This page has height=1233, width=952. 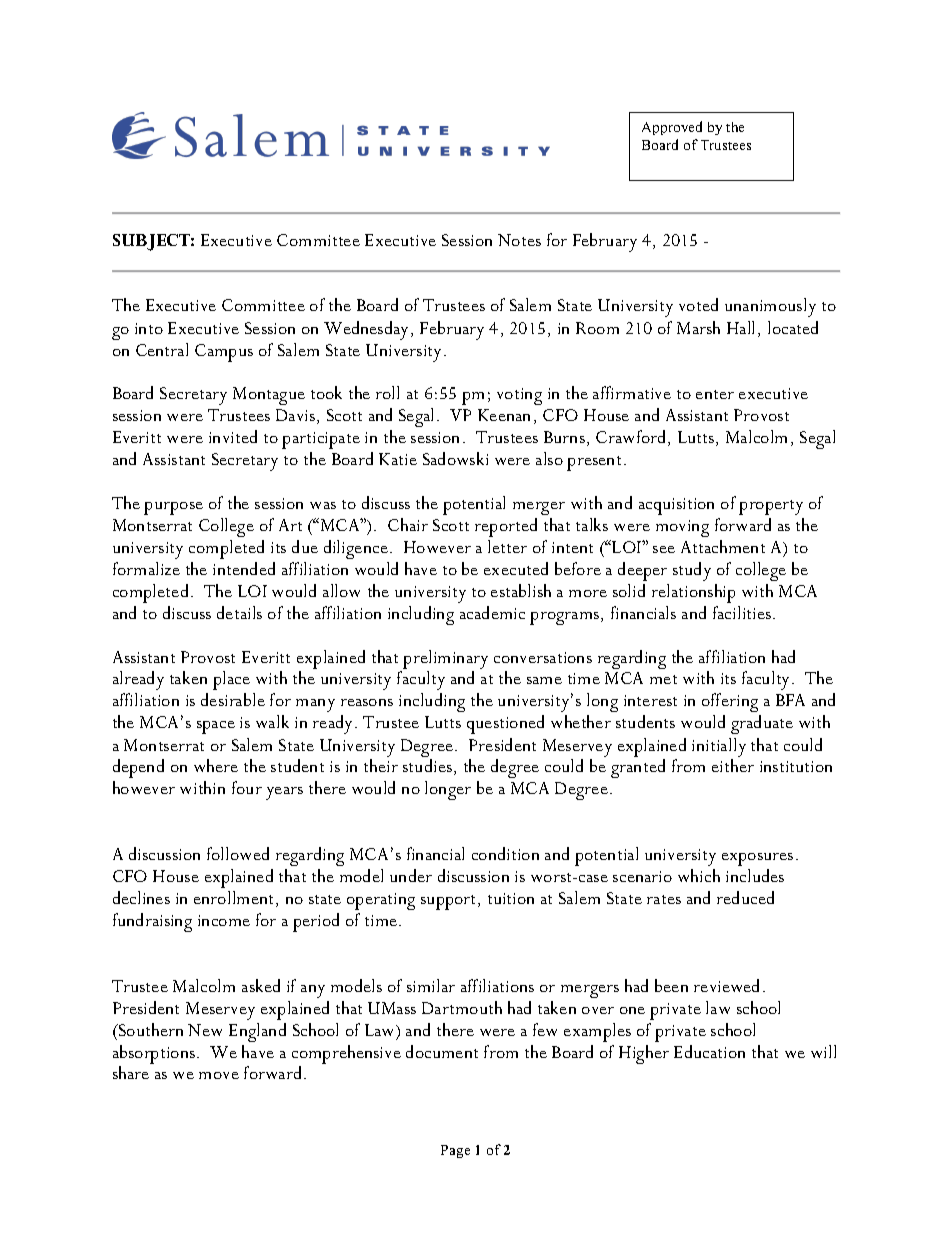 What do you see at coordinates (709, 1051) in the page?
I see `Education` at bounding box center [709, 1051].
